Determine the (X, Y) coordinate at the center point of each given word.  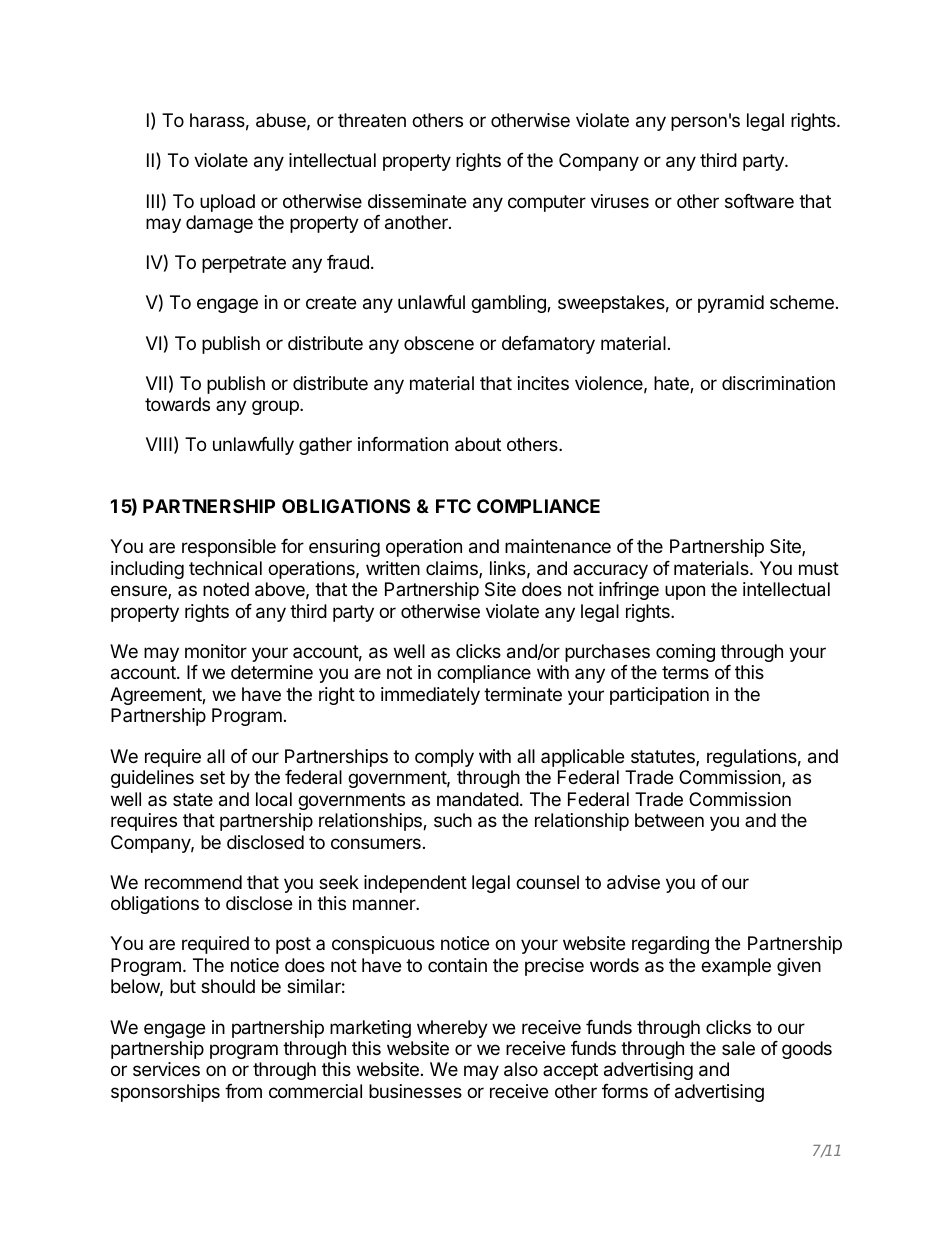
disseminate (417, 201)
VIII (159, 444)
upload (227, 203)
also (521, 1069)
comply (444, 758)
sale (738, 1048)
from (243, 1091)
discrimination (778, 383)
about (478, 444)
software (759, 201)
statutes (664, 758)
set (212, 777)
